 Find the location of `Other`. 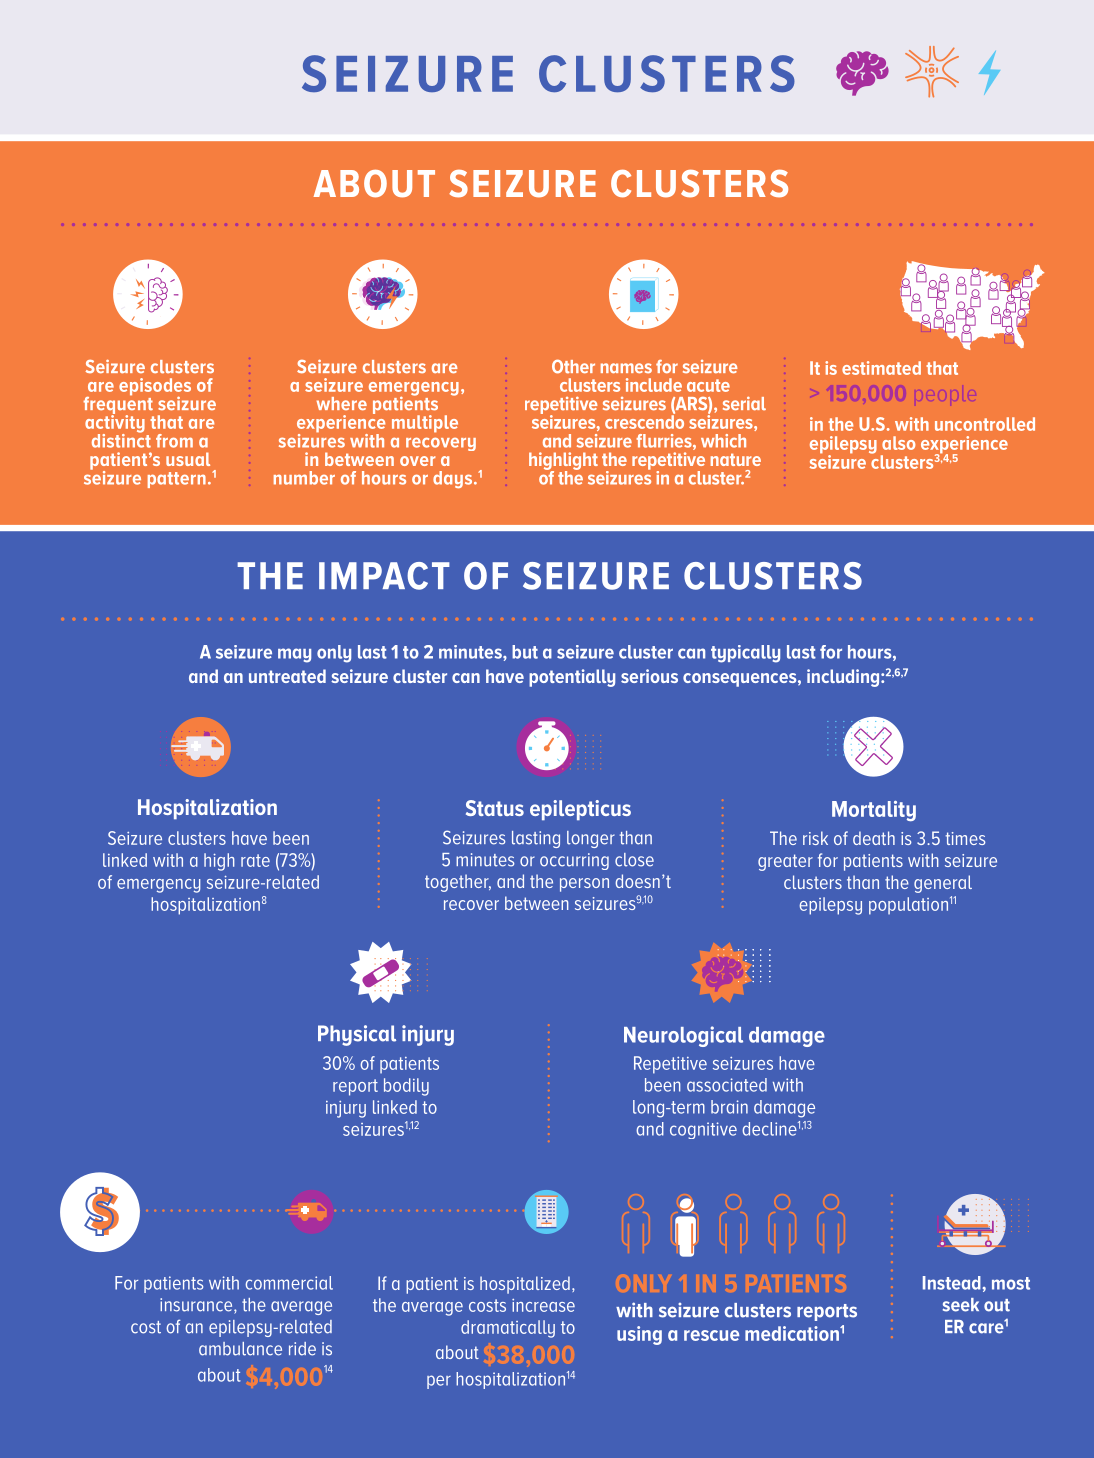

Other is located at coordinates (573, 366).
